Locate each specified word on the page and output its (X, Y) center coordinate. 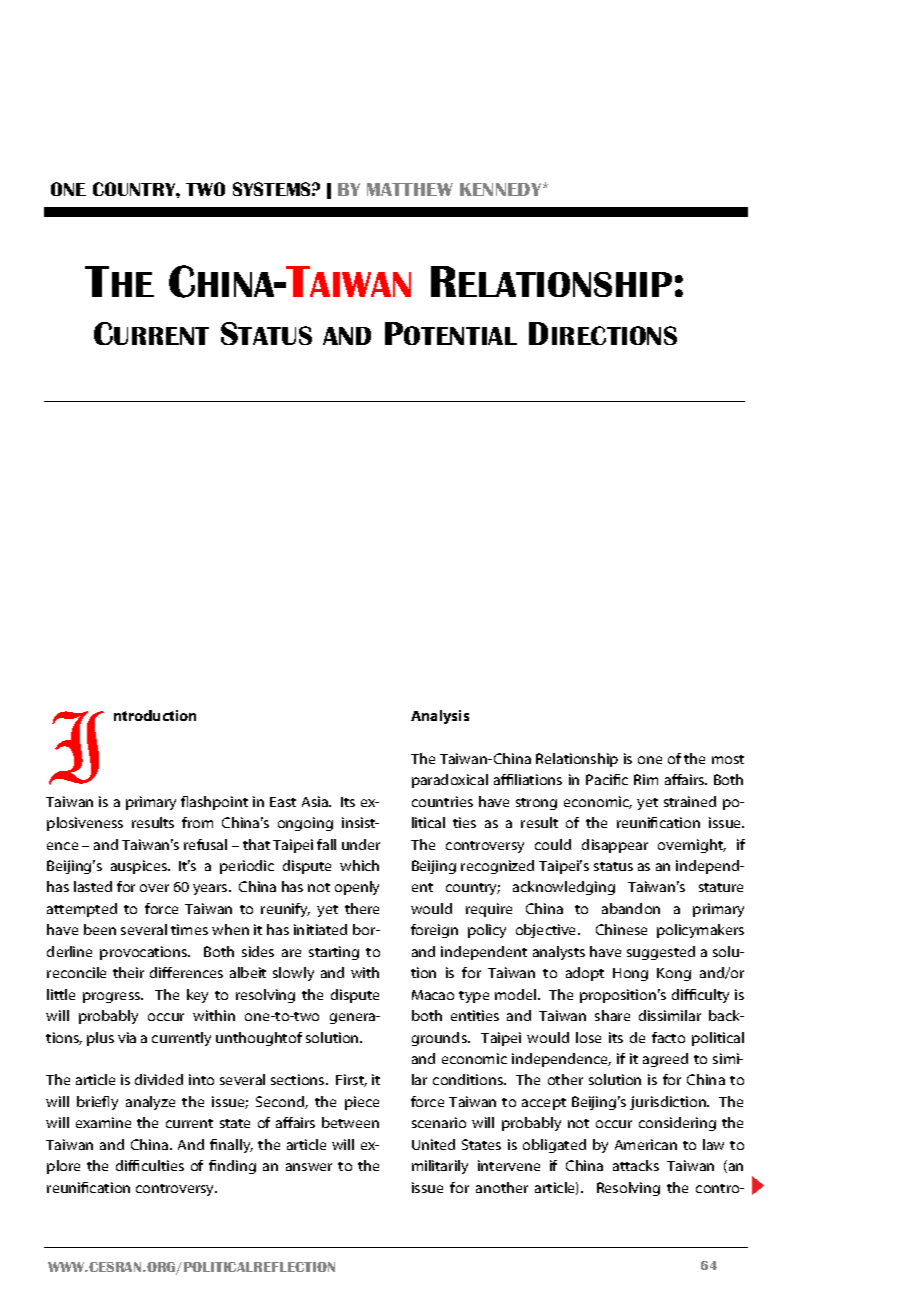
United (433, 1144)
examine (103, 1122)
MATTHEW (410, 189)
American (646, 1144)
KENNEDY (502, 189)
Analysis (440, 717)
